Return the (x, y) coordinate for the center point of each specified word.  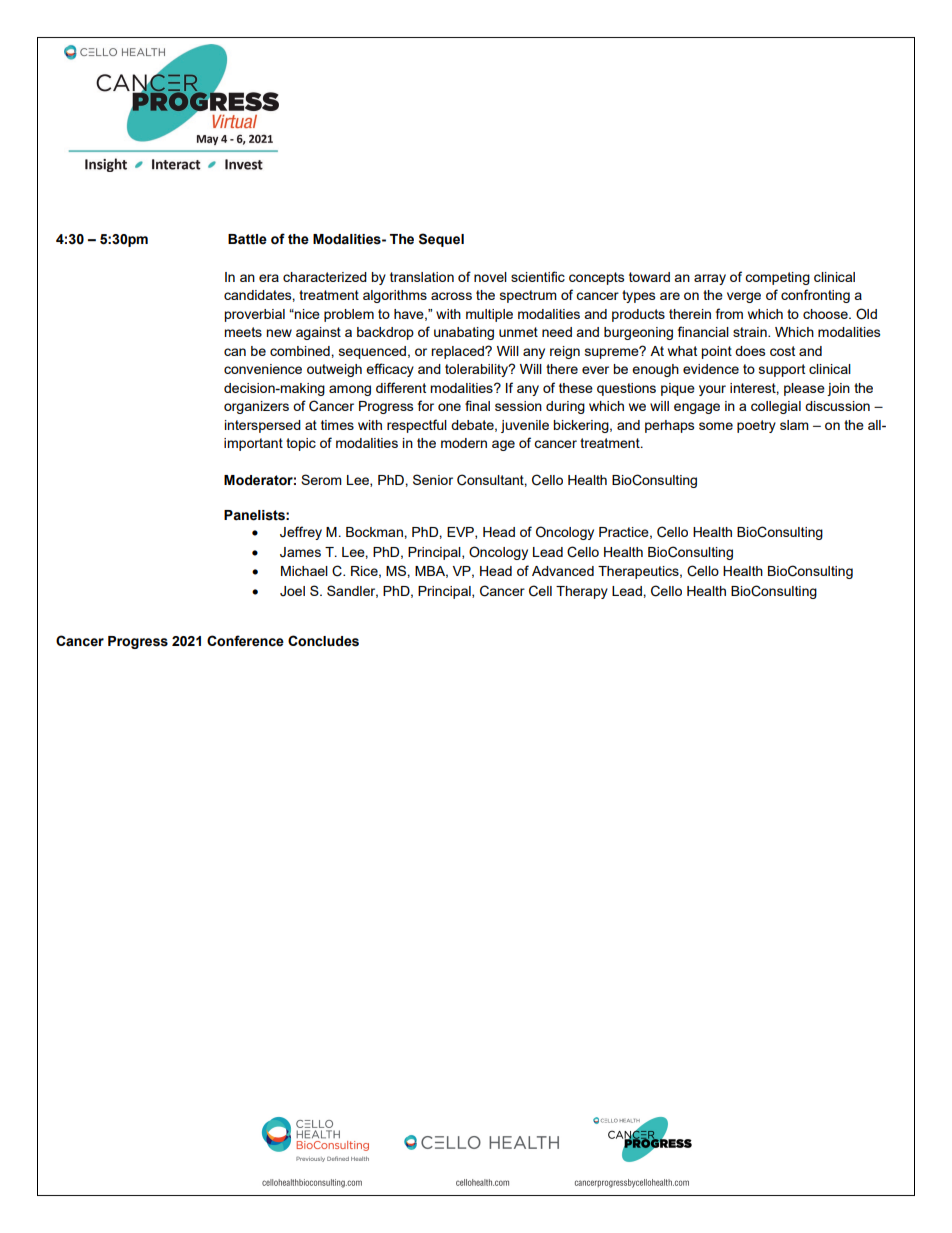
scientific (538, 276)
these (576, 388)
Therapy (582, 592)
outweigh (334, 370)
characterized (325, 277)
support (782, 370)
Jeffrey (301, 533)
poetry (756, 426)
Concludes (323, 641)
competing (777, 278)
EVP (461, 533)
